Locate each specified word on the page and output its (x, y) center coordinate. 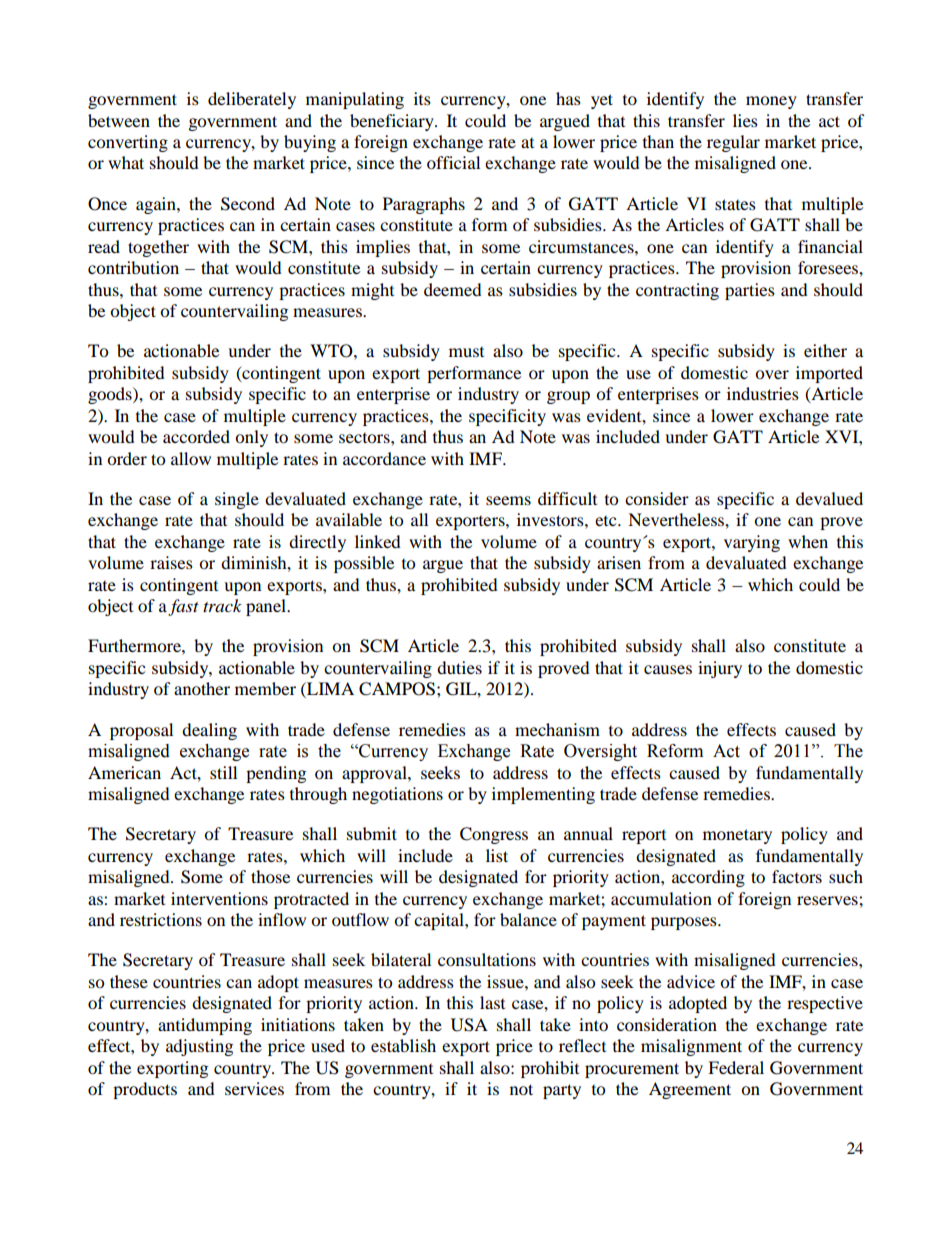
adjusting (199, 1047)
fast (183, 607)
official (453, 162)
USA (469, 1025)
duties (459, 667)
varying (752, 543)
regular (733, 143)
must (466, 352)
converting (128, 143)
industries (763, 393)
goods (111, 395)
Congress (494, 835)
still (223, 772)
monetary (737, 836)
